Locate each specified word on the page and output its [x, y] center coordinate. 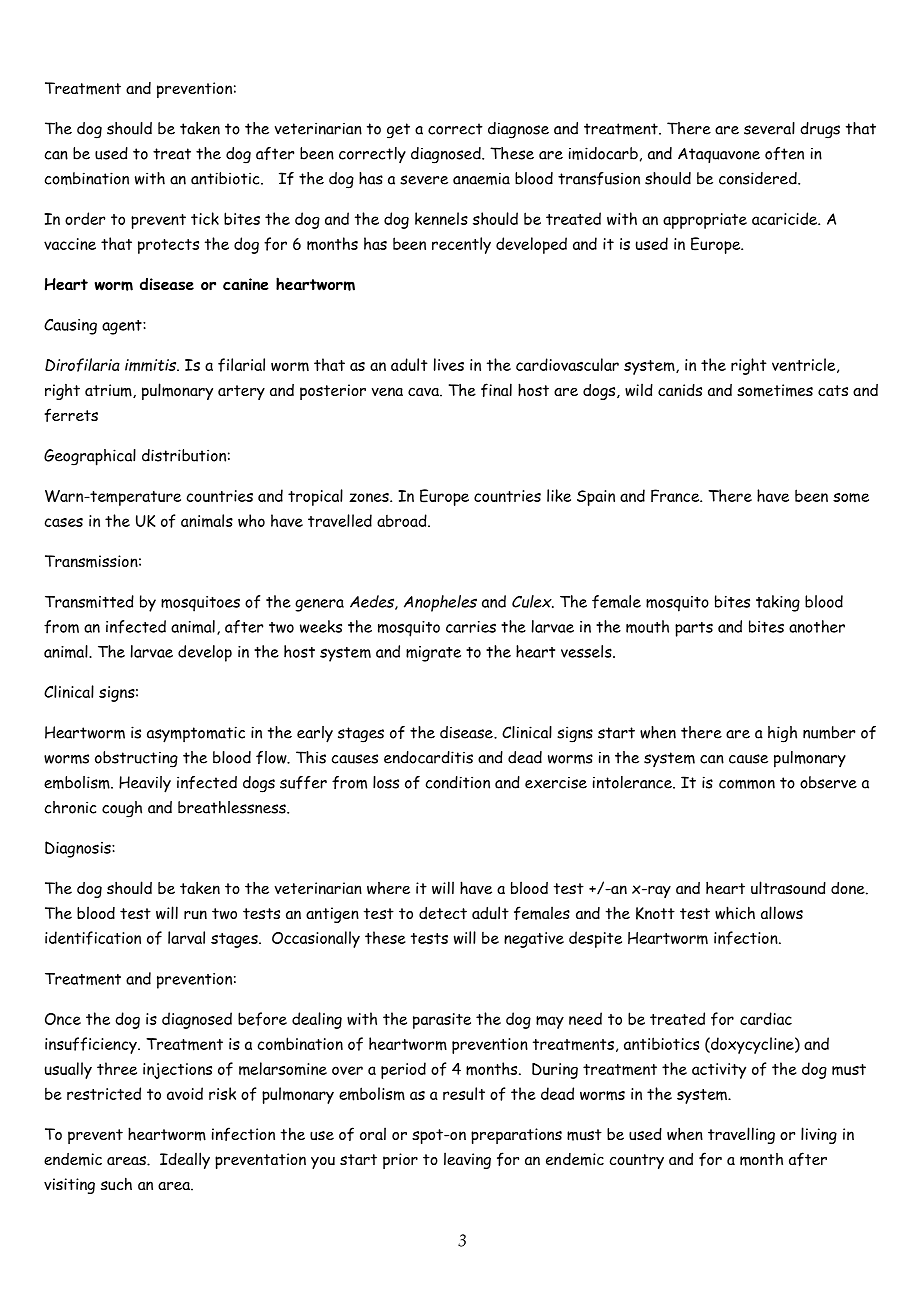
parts [694, 629]
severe [424, 180]
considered [759, 178]
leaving [467, 1160]
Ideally [185, 1160]
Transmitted [89, 601]
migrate [433, 654]
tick [205, 218]
